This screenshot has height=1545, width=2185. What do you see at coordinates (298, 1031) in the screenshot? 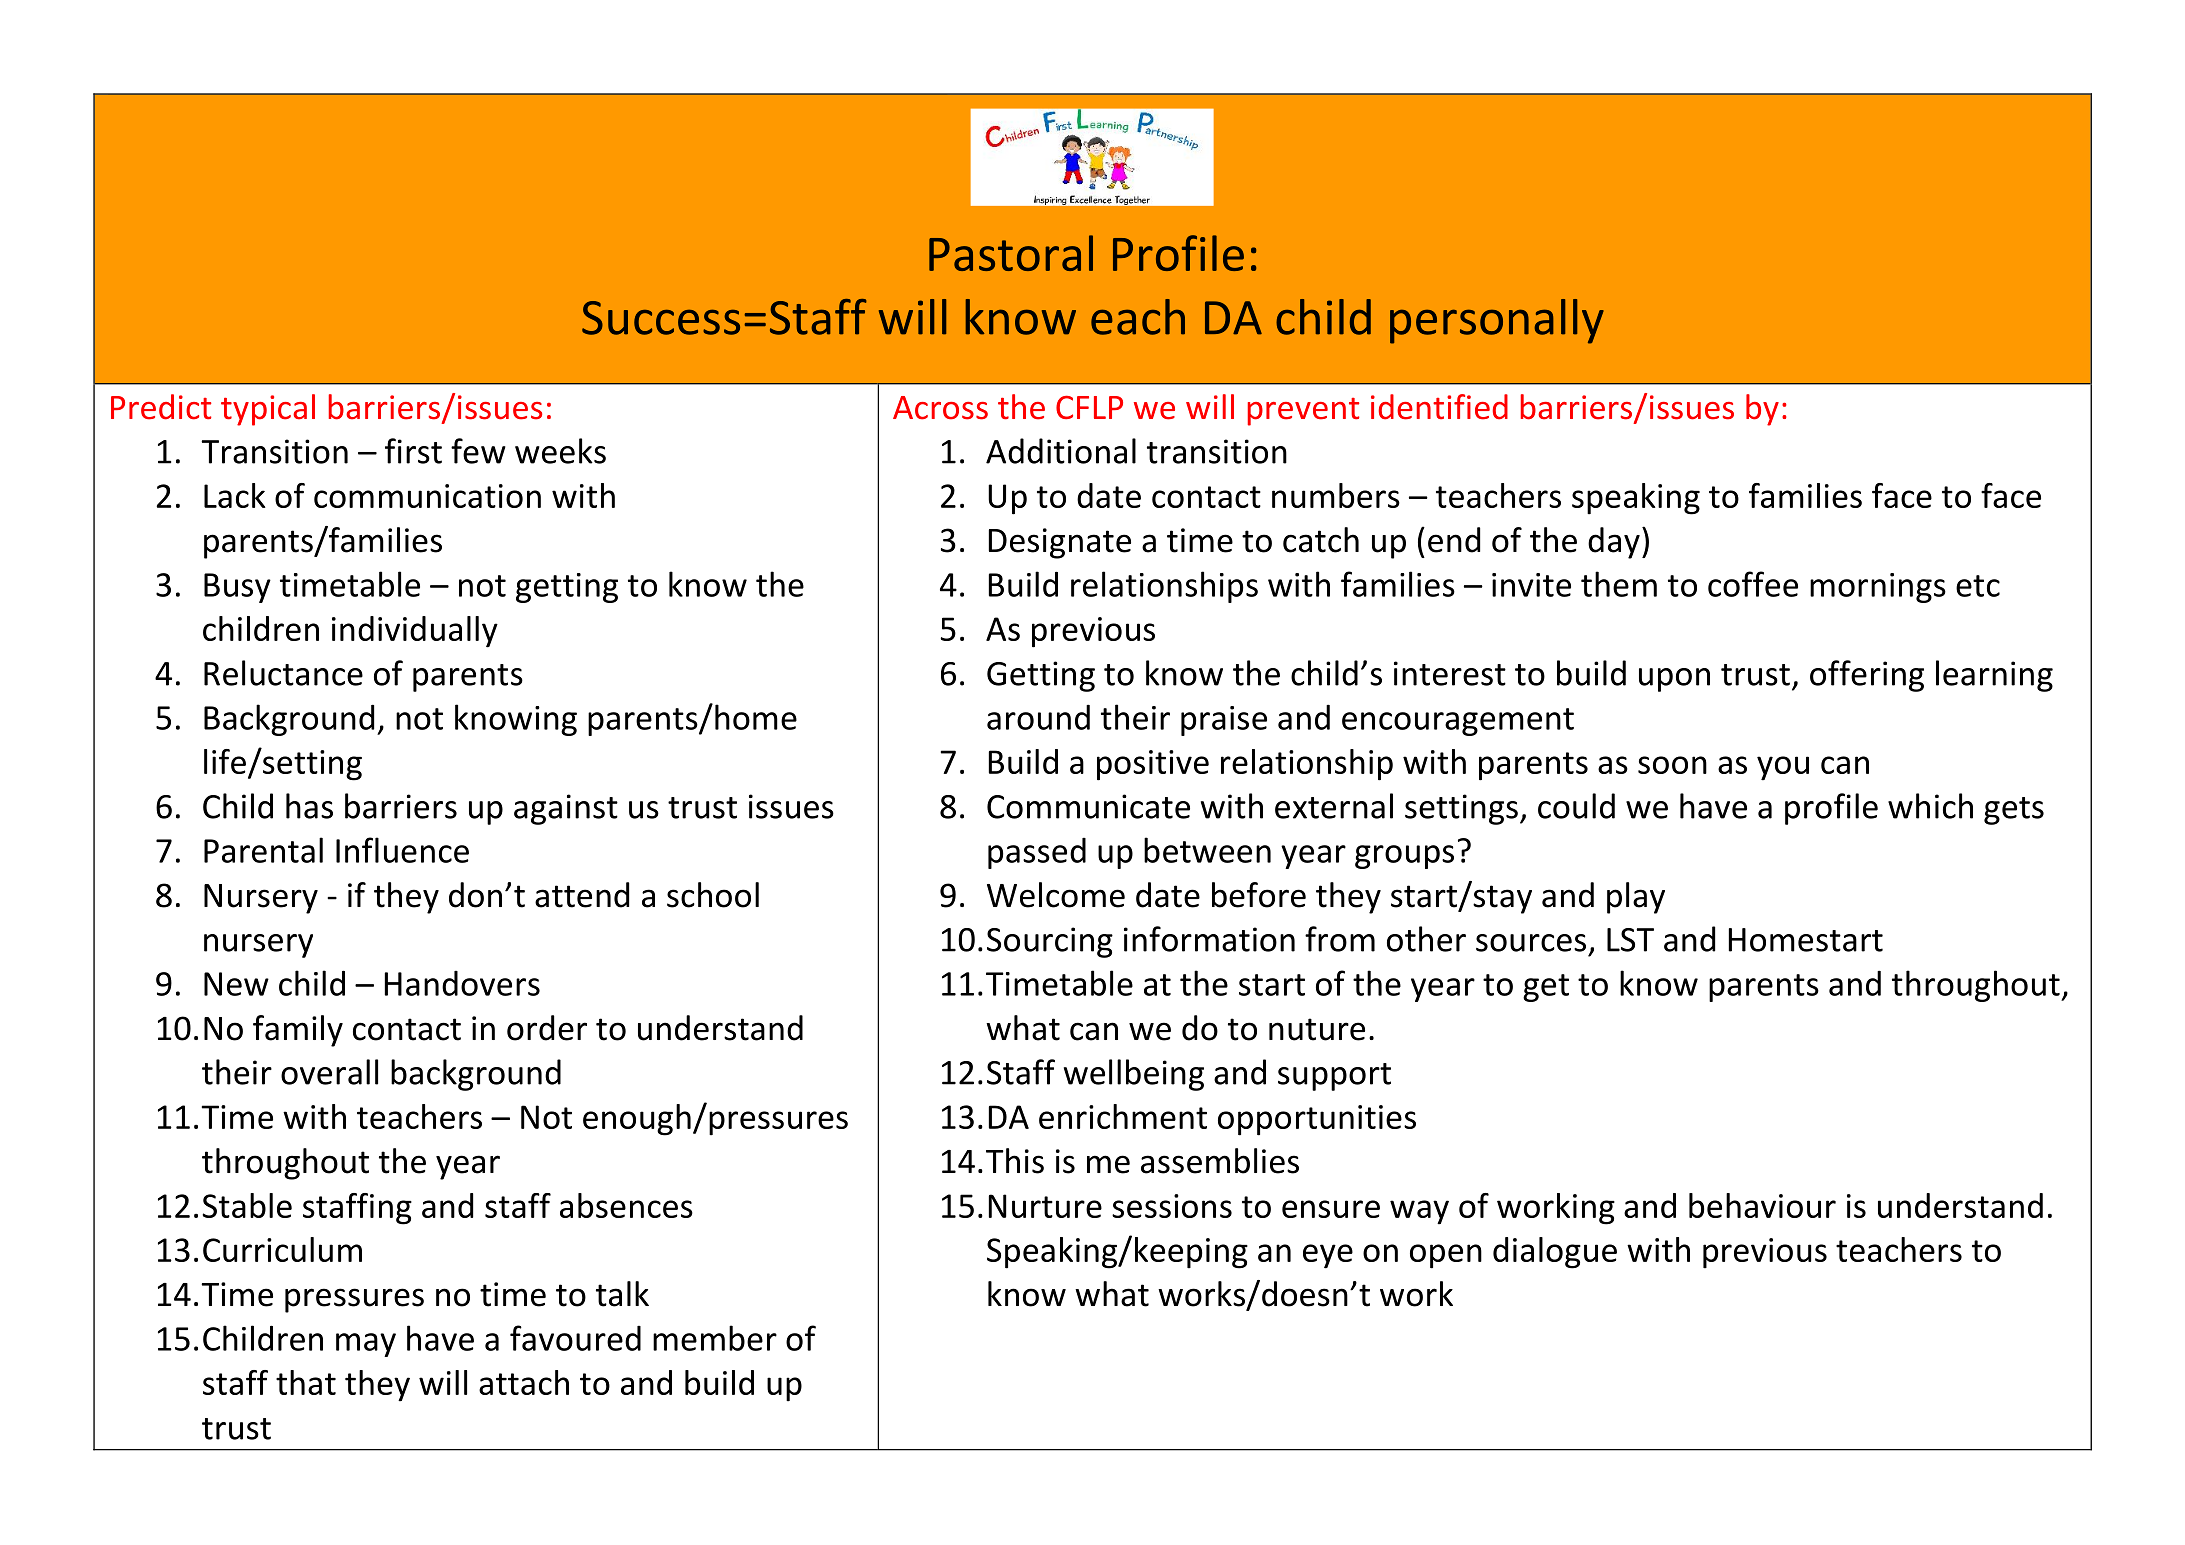
I see `family` at bounding box center [298, 1031].
